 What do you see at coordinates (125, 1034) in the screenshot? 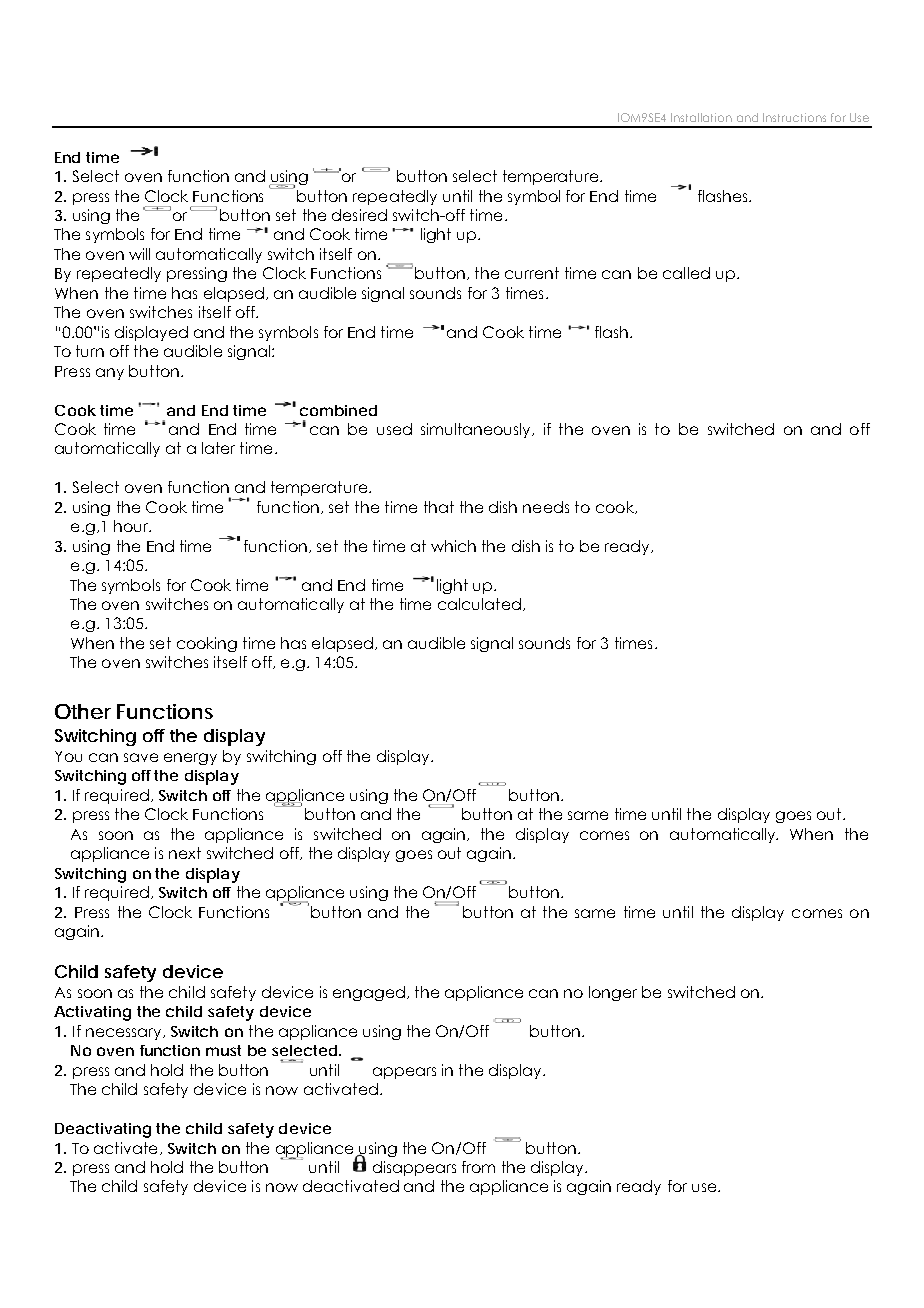
I see `necessary` at bounding box center [125, 1034].
